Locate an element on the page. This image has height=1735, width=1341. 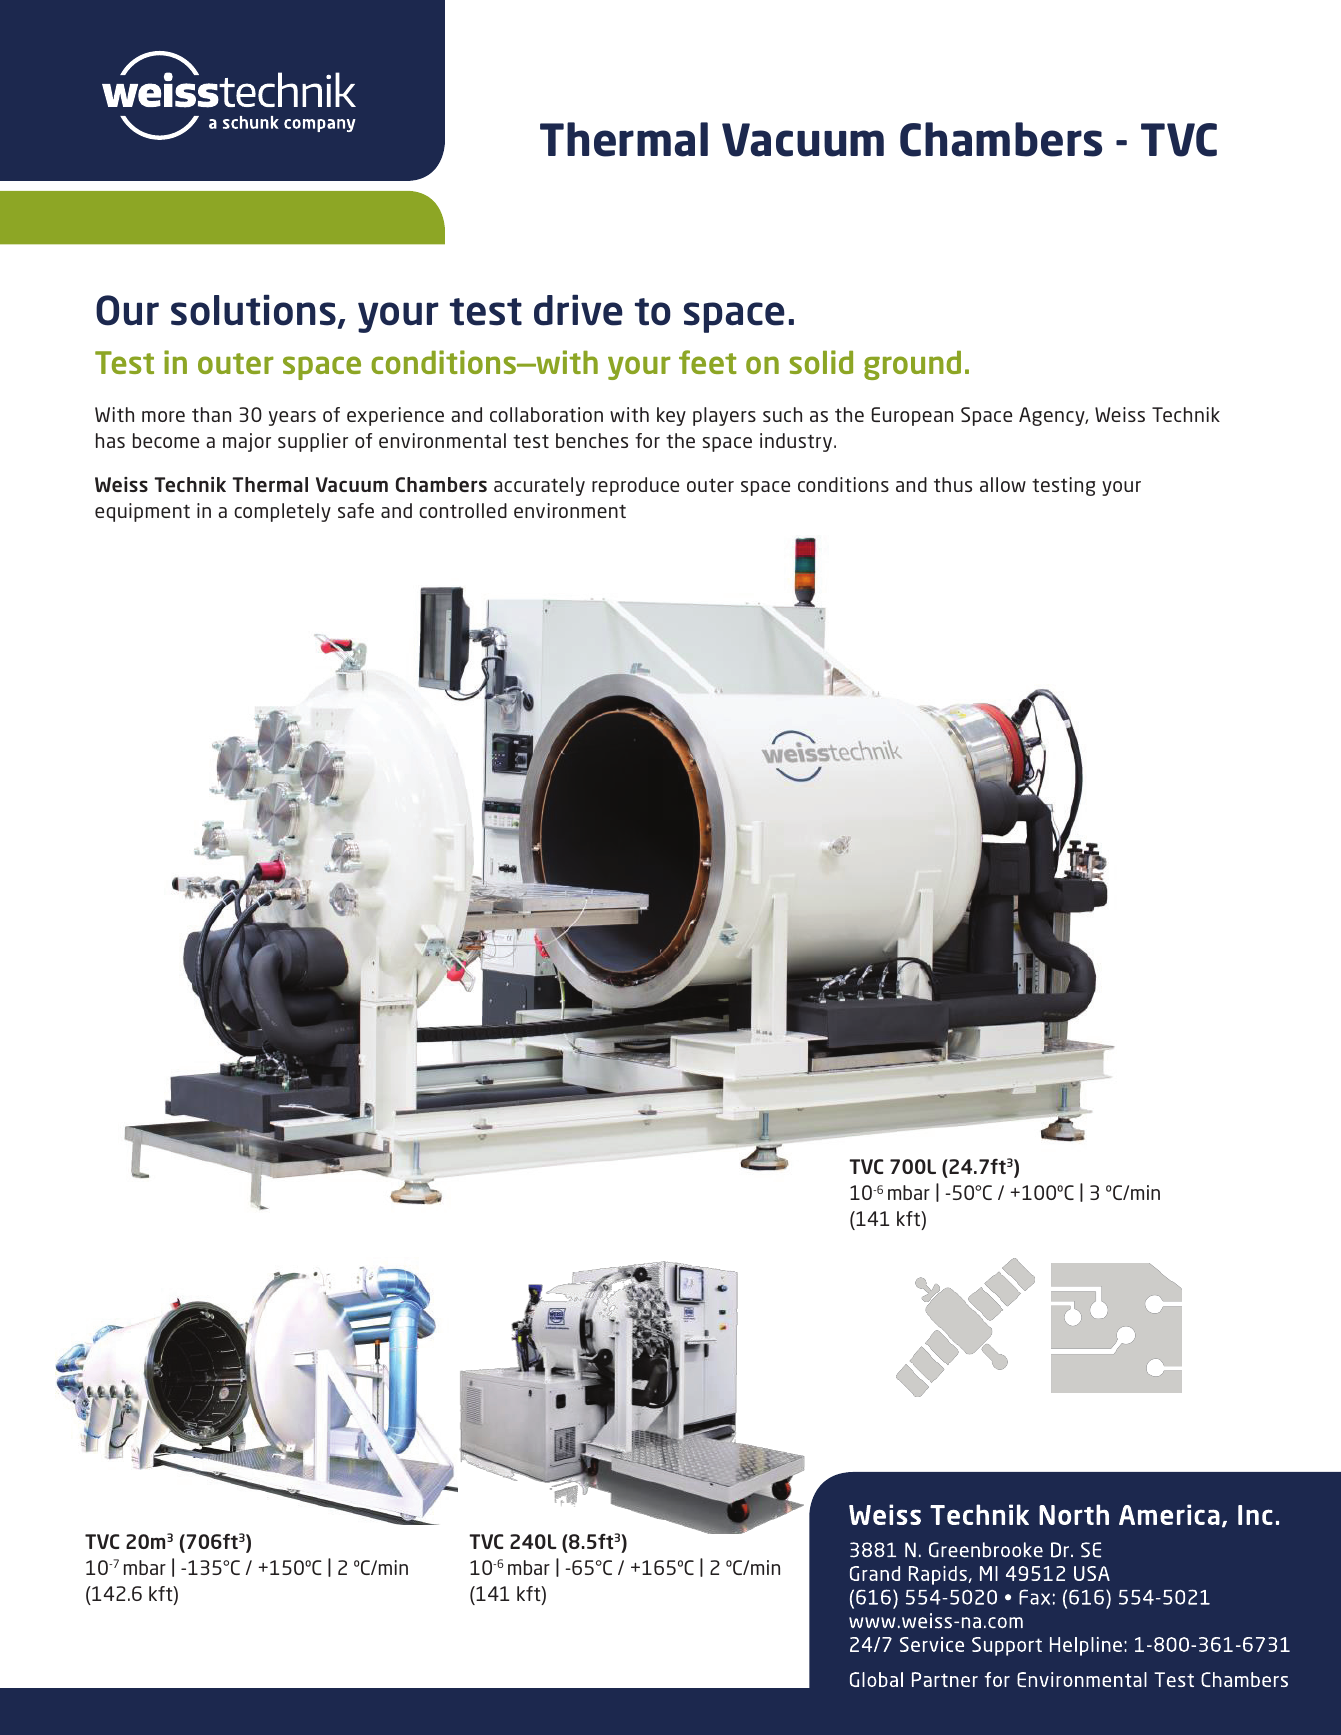
thus is located at coordinates (953, 484).
